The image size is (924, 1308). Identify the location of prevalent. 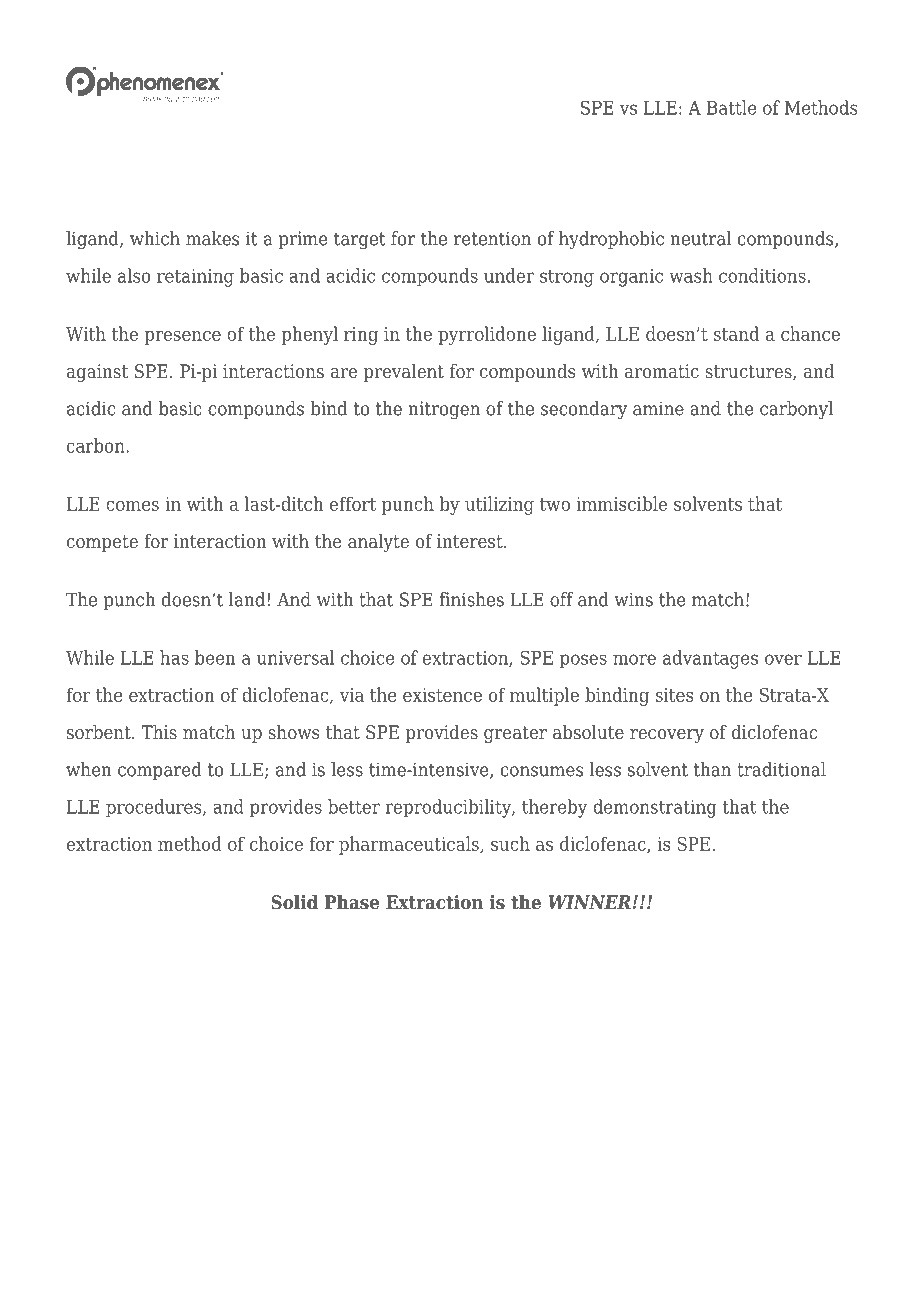
(404, 373).
